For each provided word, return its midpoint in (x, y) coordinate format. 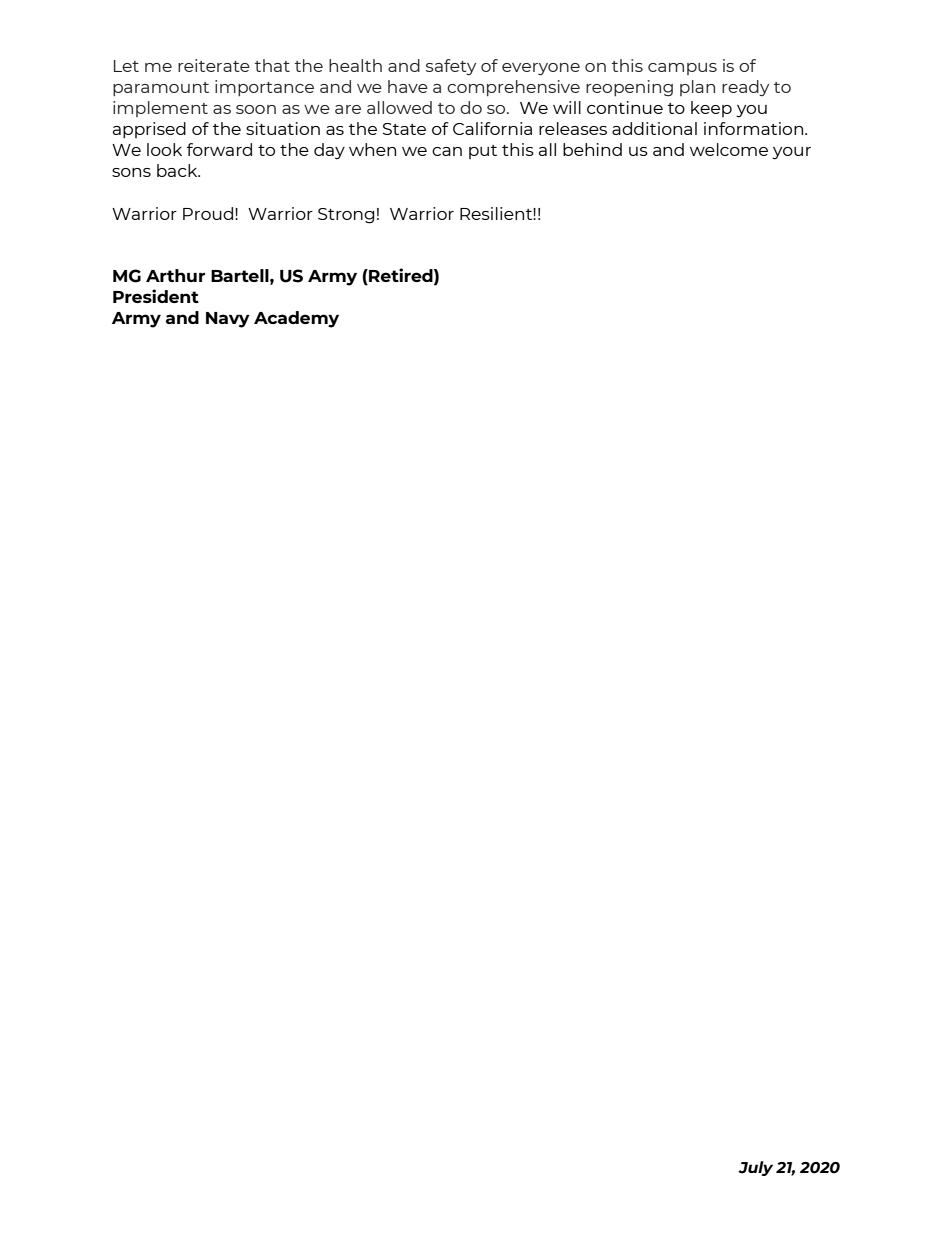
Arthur (175, 275)
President (156, 296)
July (755, 1168)
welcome (729, 149)
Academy (296, 319)
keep (711, 109)
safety (451, 67)
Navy (228, 320)
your (791, 153)
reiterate (214, 65)
